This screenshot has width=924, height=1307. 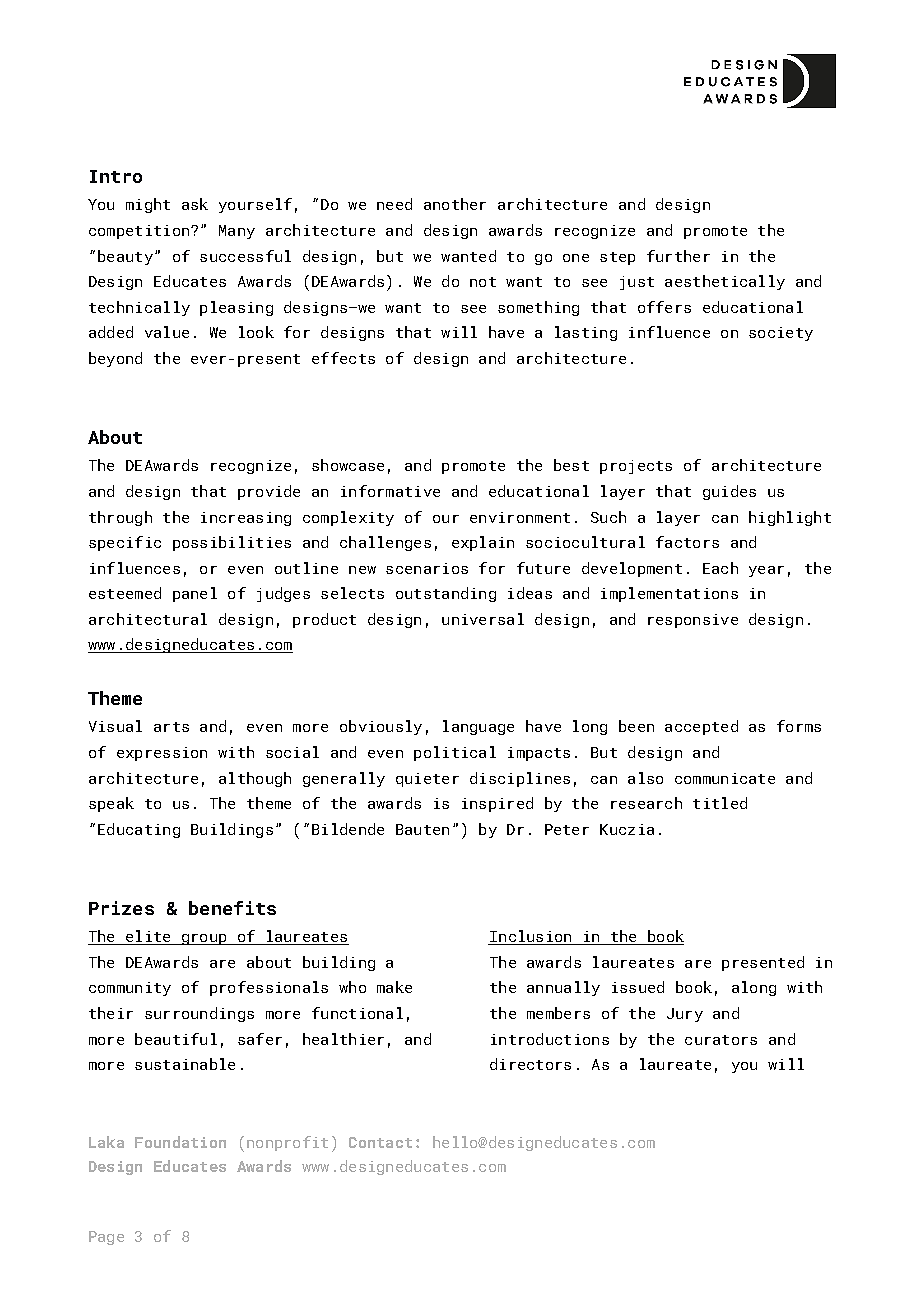 What do you see at coordinates (720, 568) in the screenshot?
I see `Each` at bounding box center [720, 568].
